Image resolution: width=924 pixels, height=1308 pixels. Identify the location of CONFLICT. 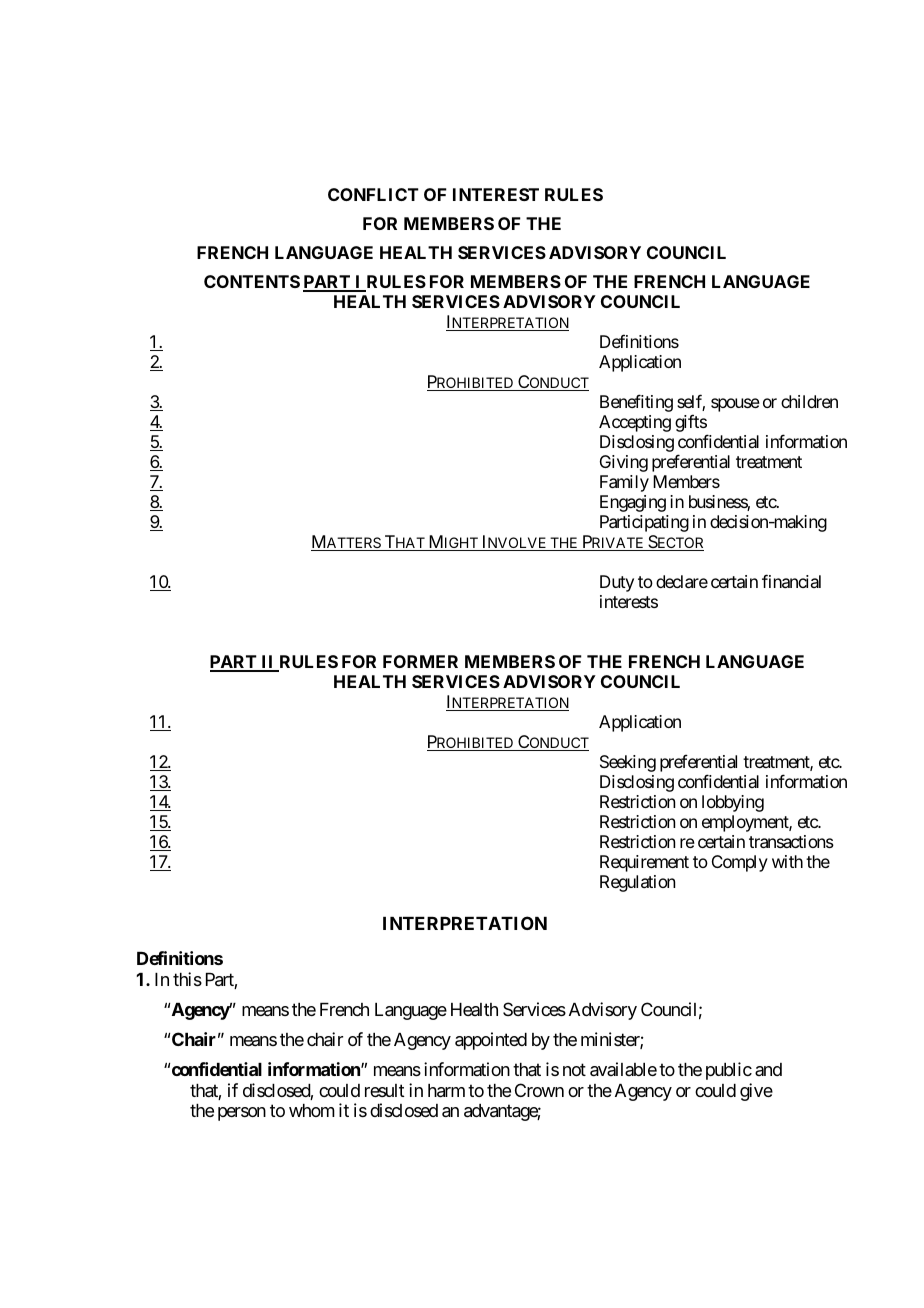
(373, 194).
